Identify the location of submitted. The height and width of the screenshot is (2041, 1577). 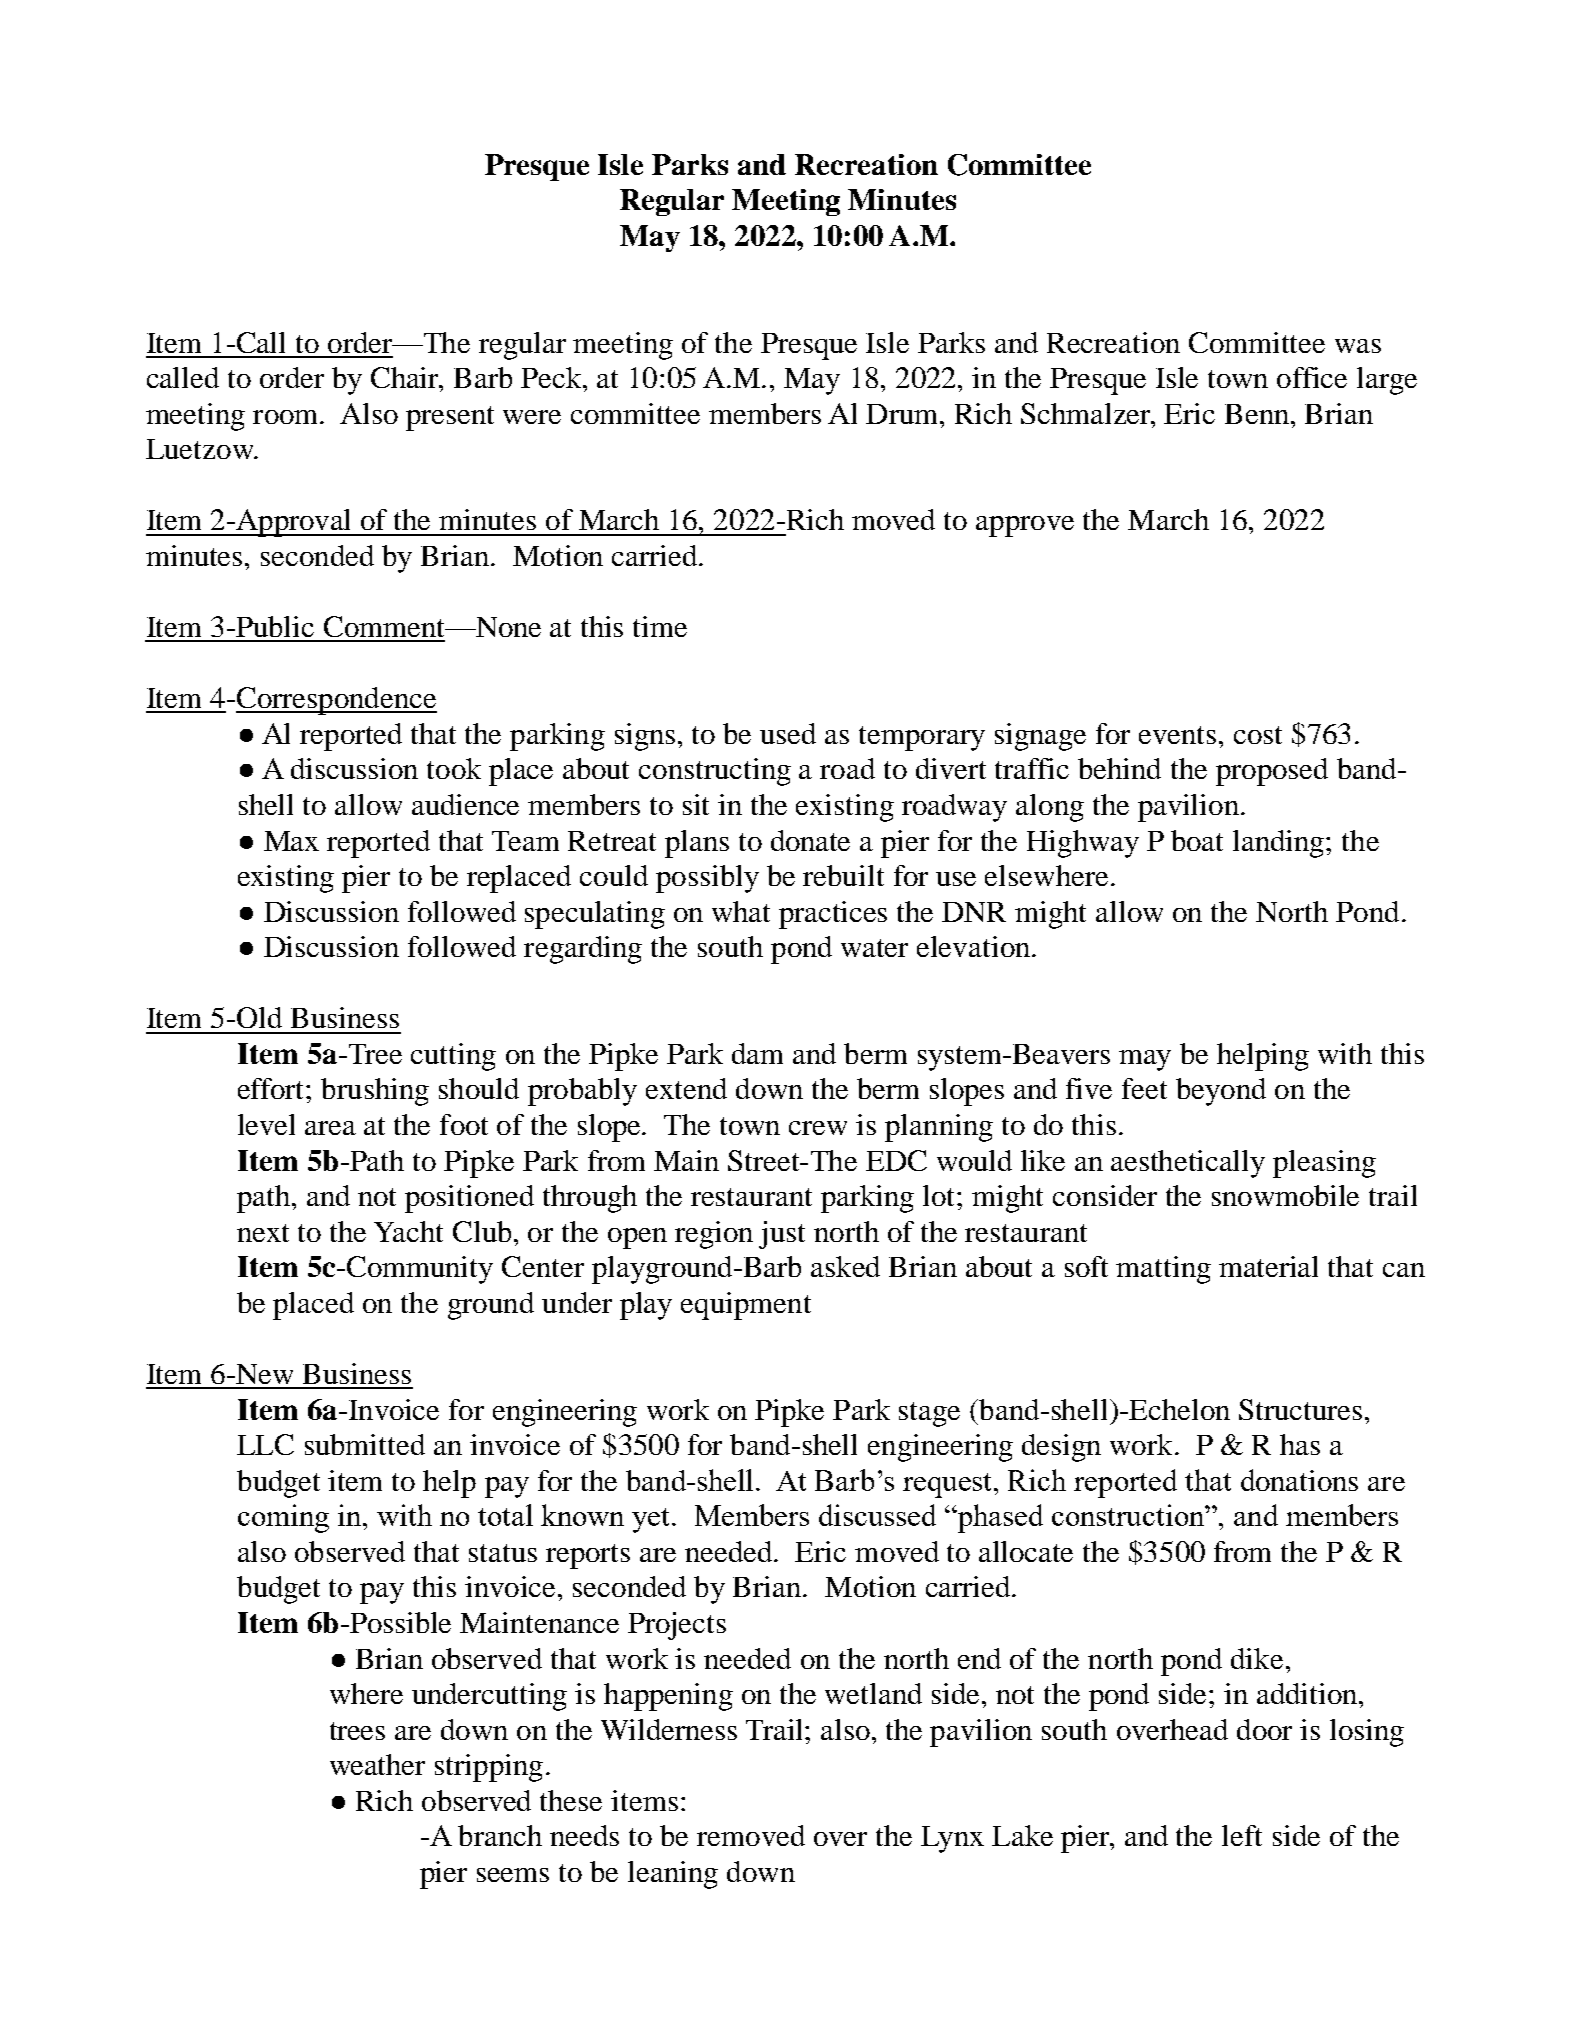
(365, 1444).
